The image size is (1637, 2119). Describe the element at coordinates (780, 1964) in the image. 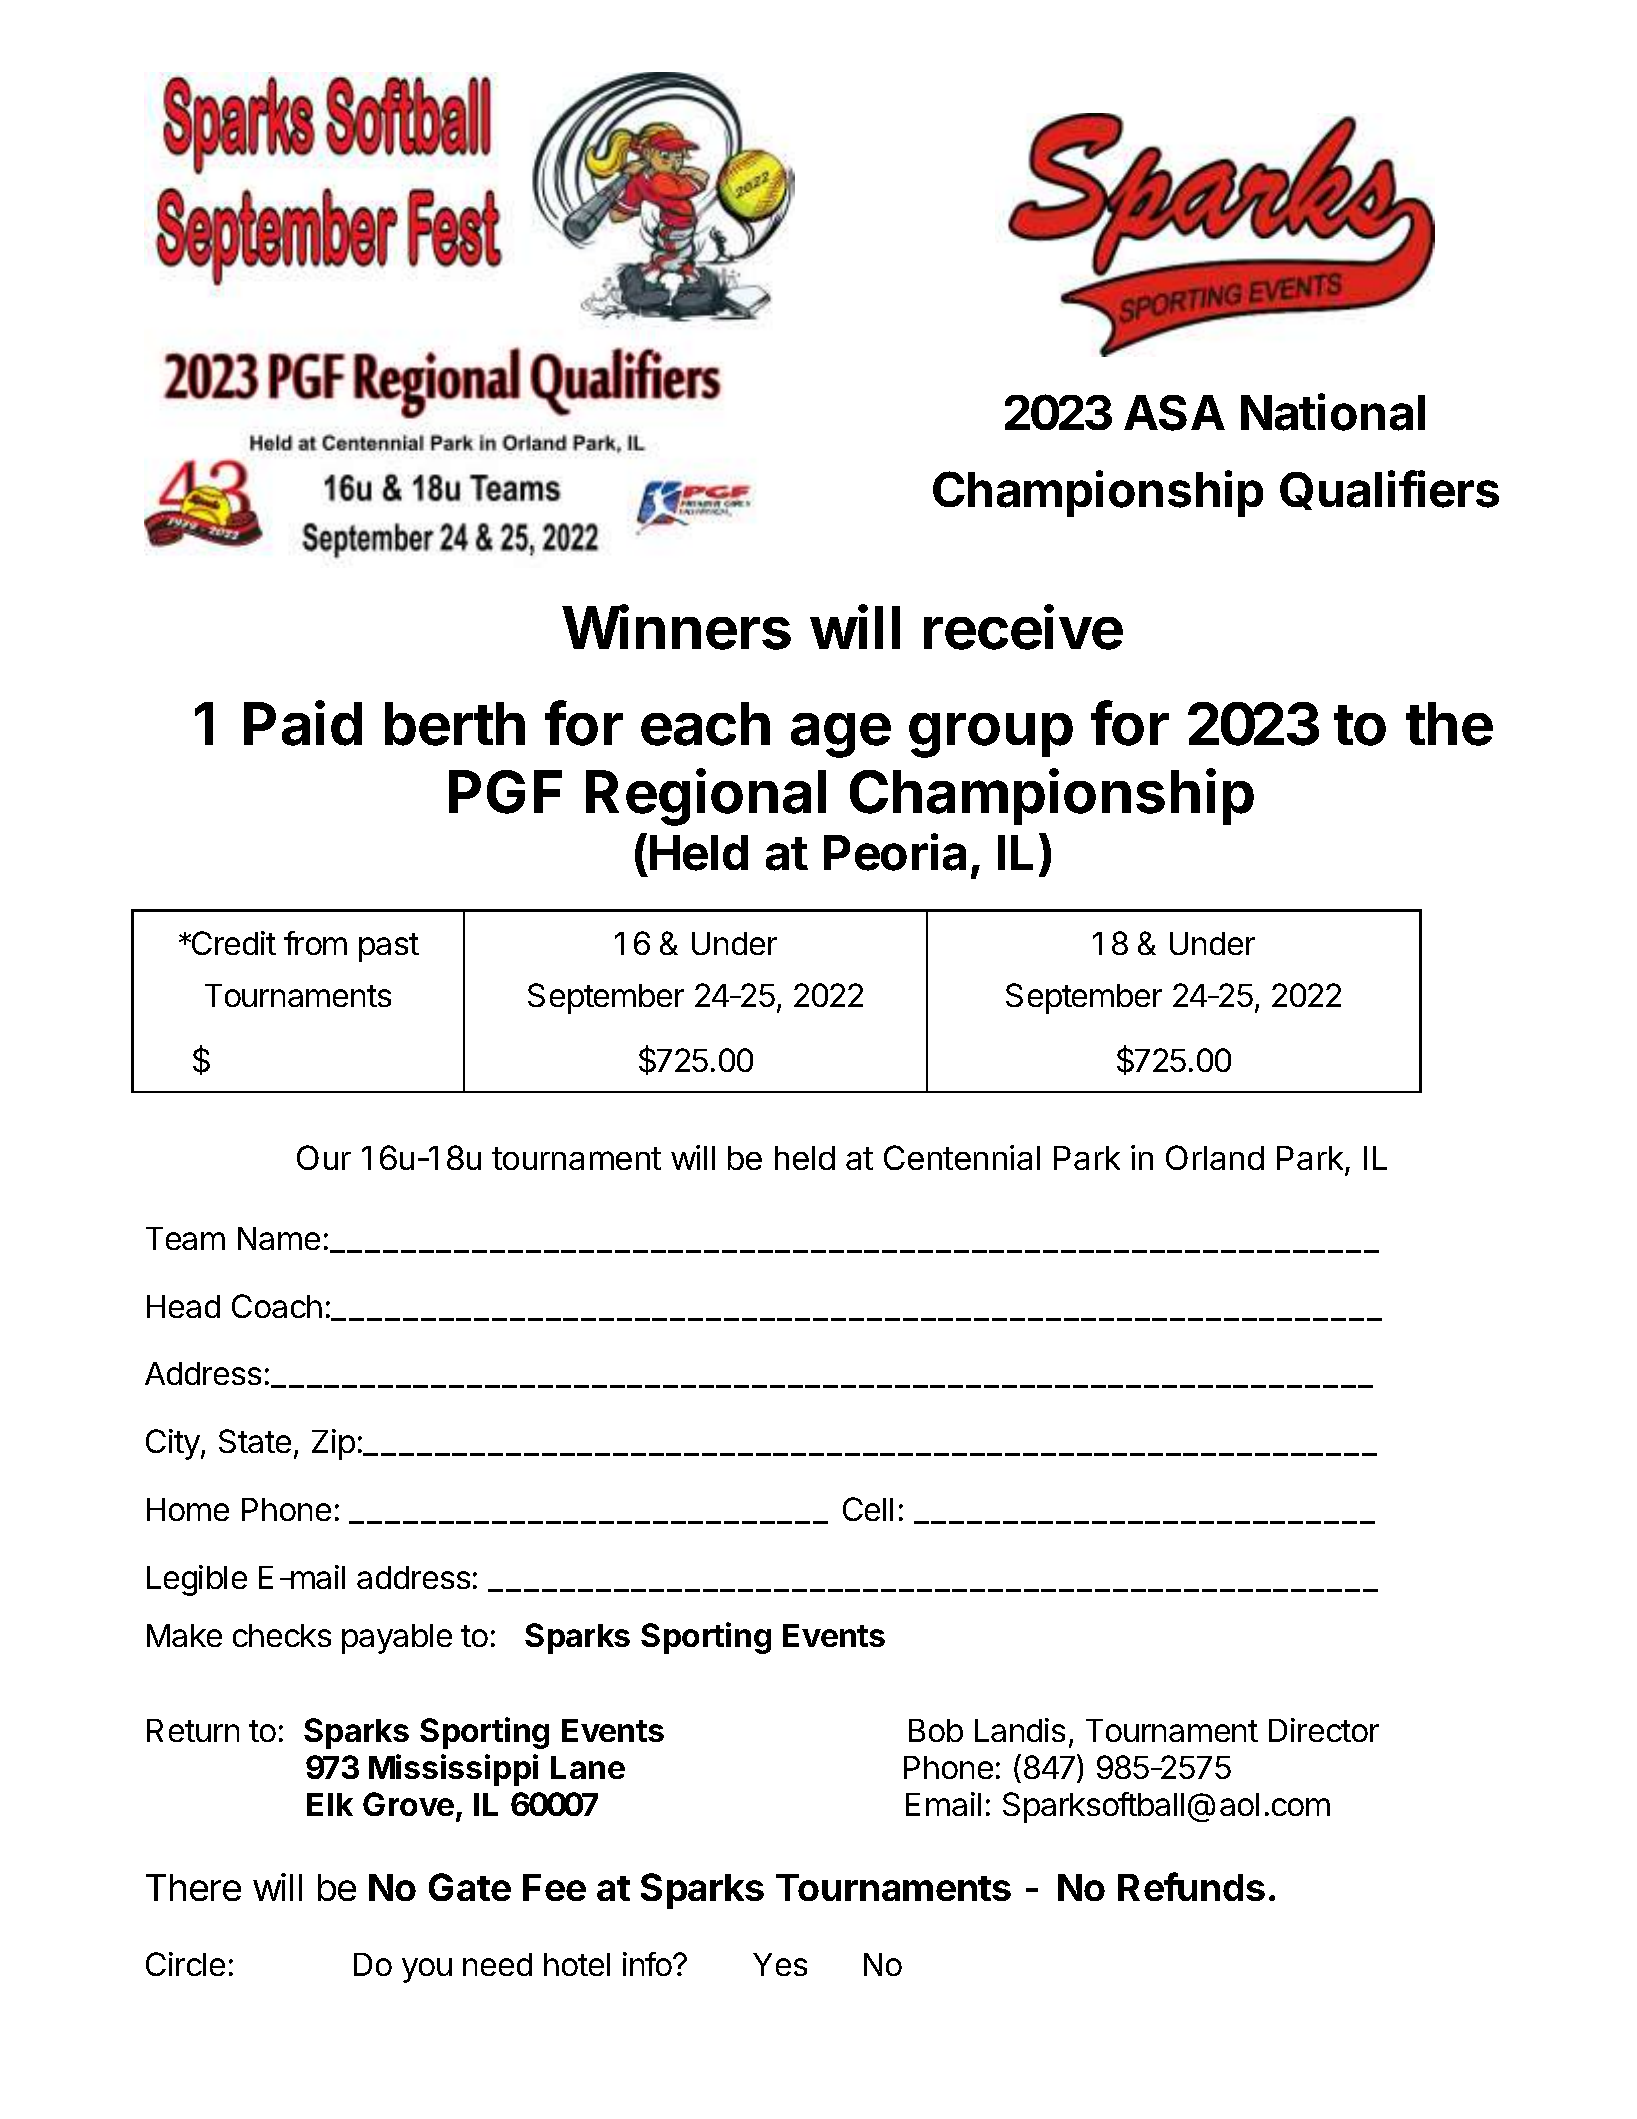

I see `Yes` at that location.
